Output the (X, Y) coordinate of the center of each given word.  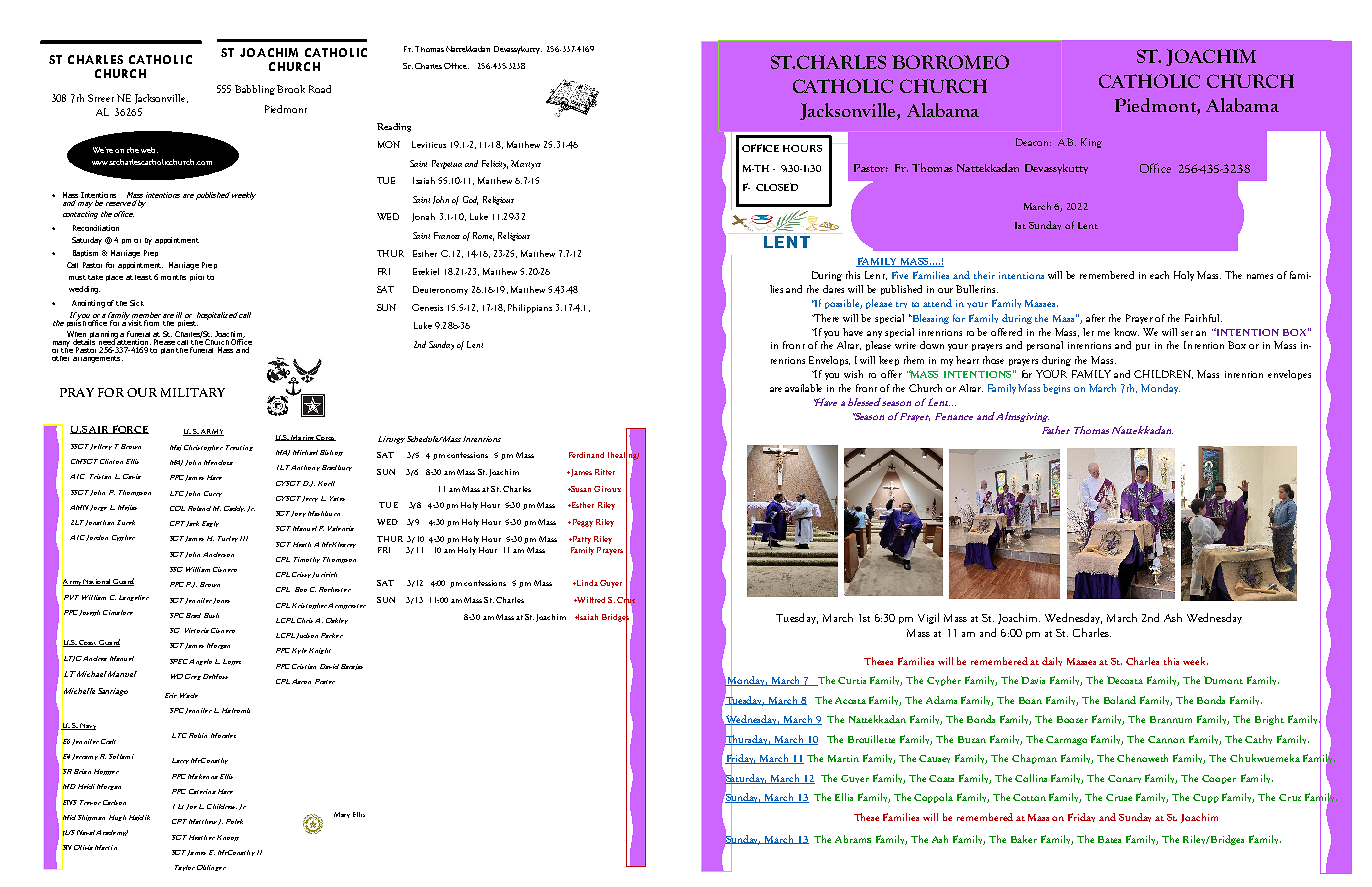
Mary (342, 815)
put (1143, 347)
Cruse (1119, 797)
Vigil (928, 618)
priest (187, 322)
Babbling (255, 90)
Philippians (530, 308)
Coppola (933, 798)
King (1091, 143)
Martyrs (526, 164)
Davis (1033, 680)
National (97, 582)
